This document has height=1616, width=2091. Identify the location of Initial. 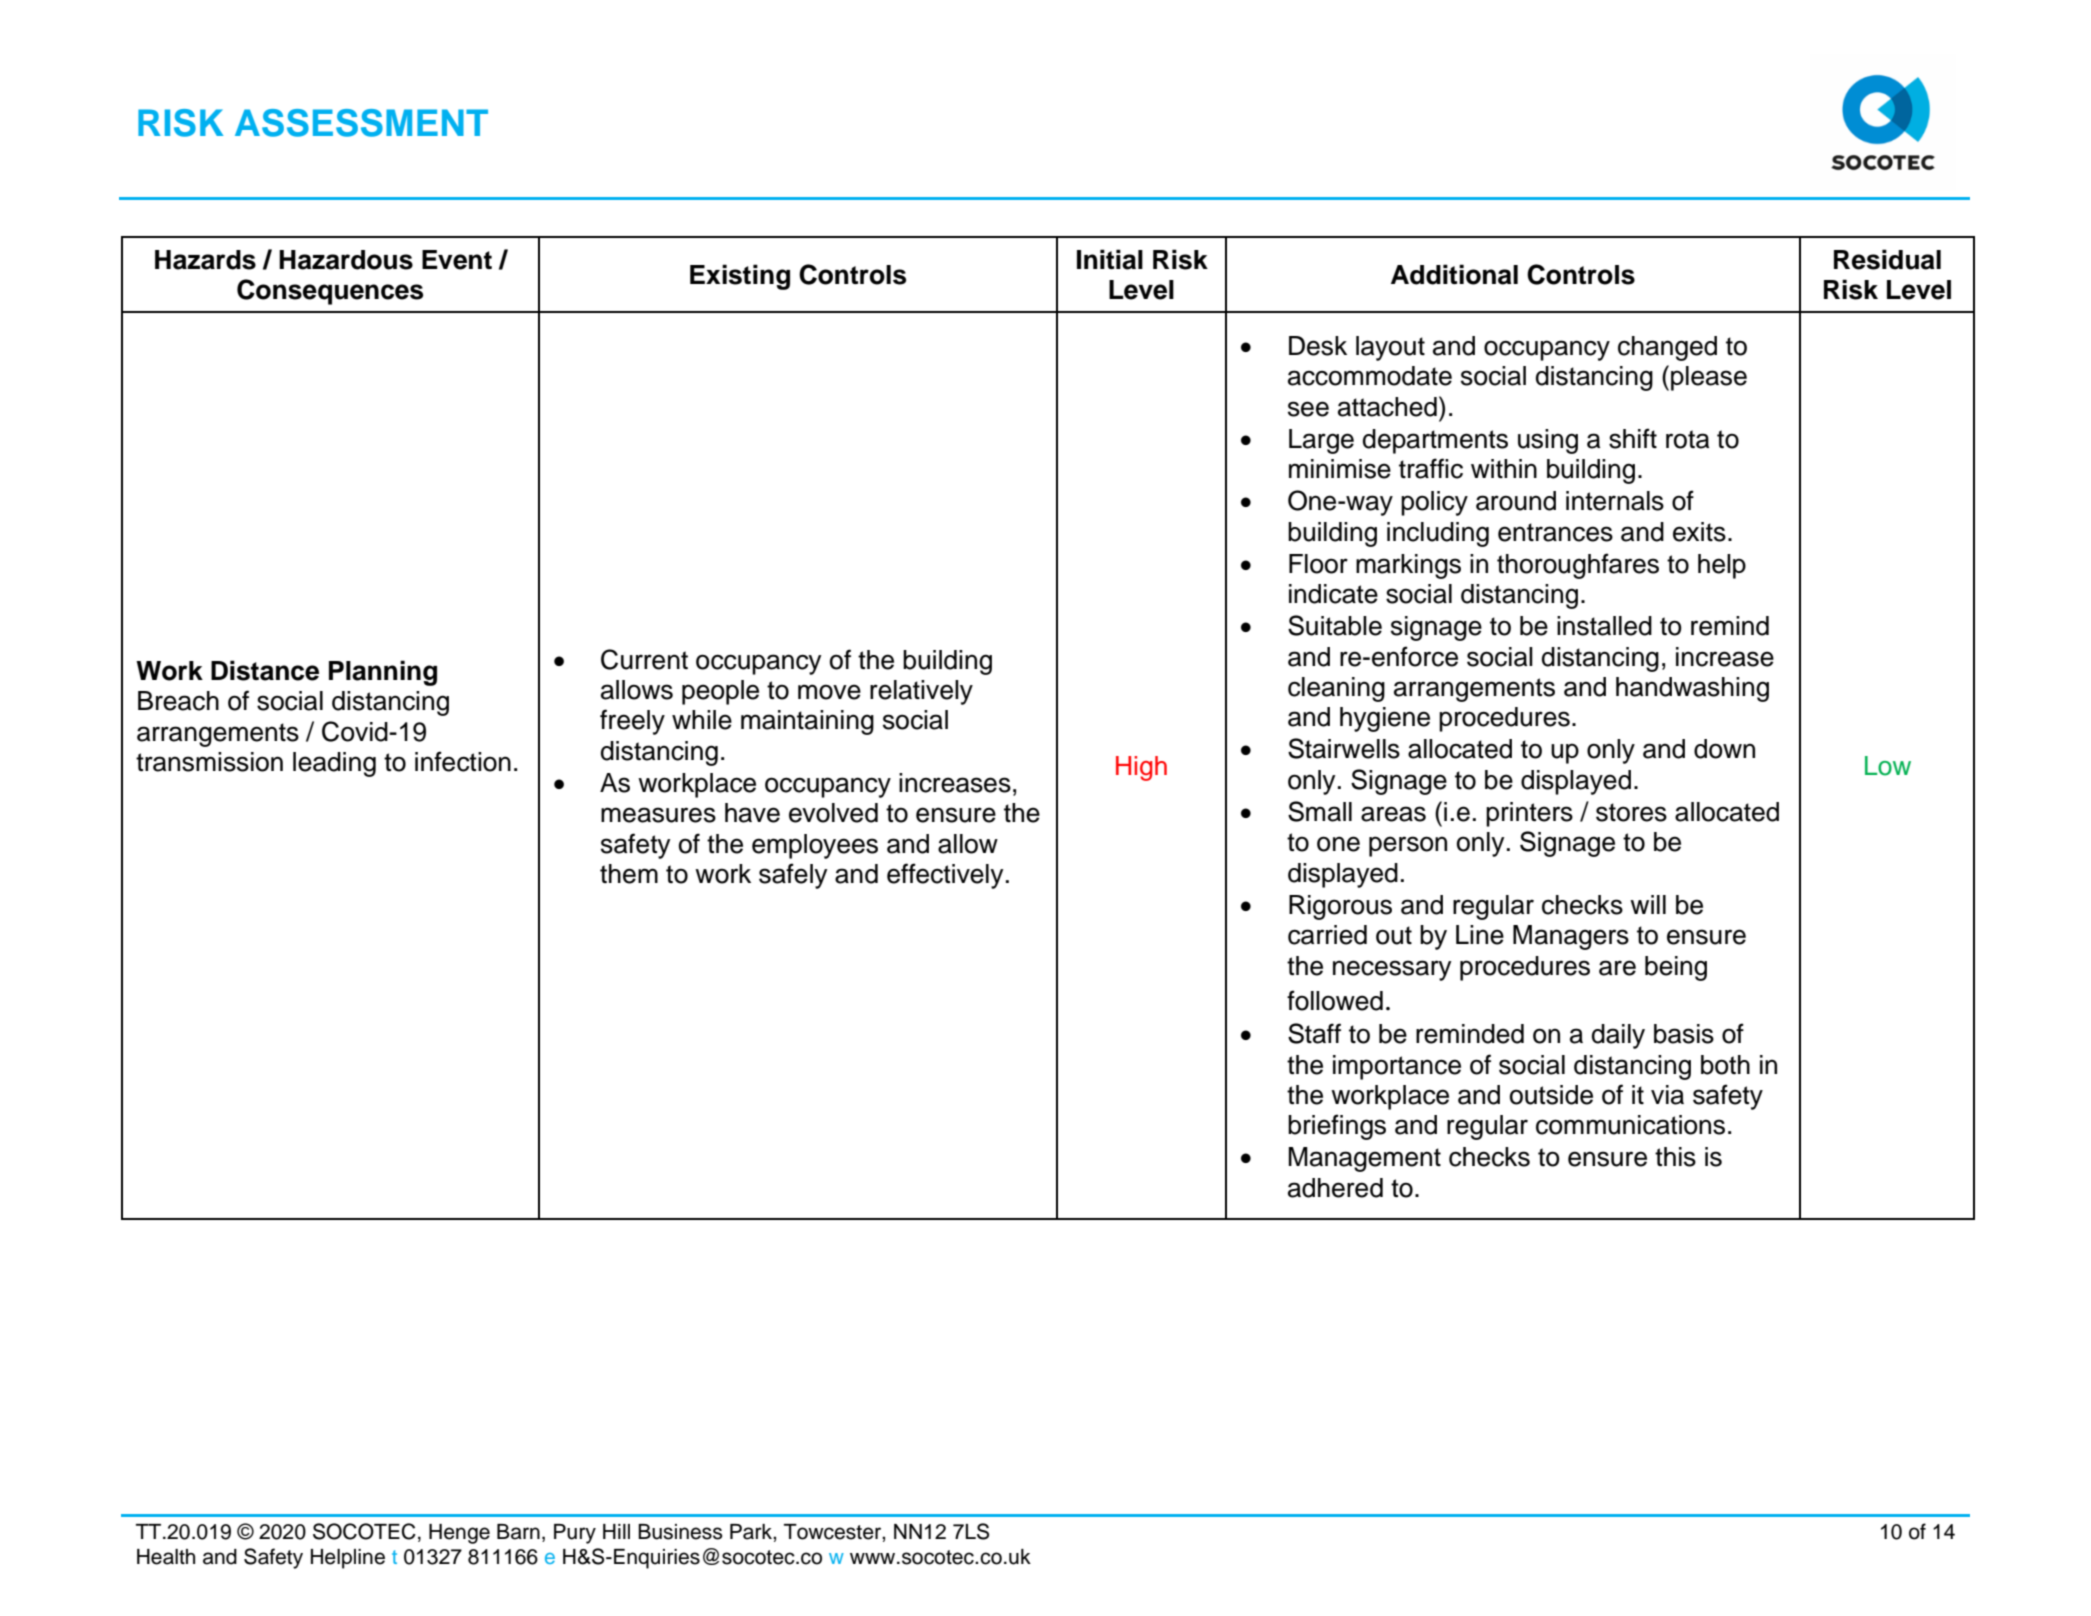
(1110, 259).
